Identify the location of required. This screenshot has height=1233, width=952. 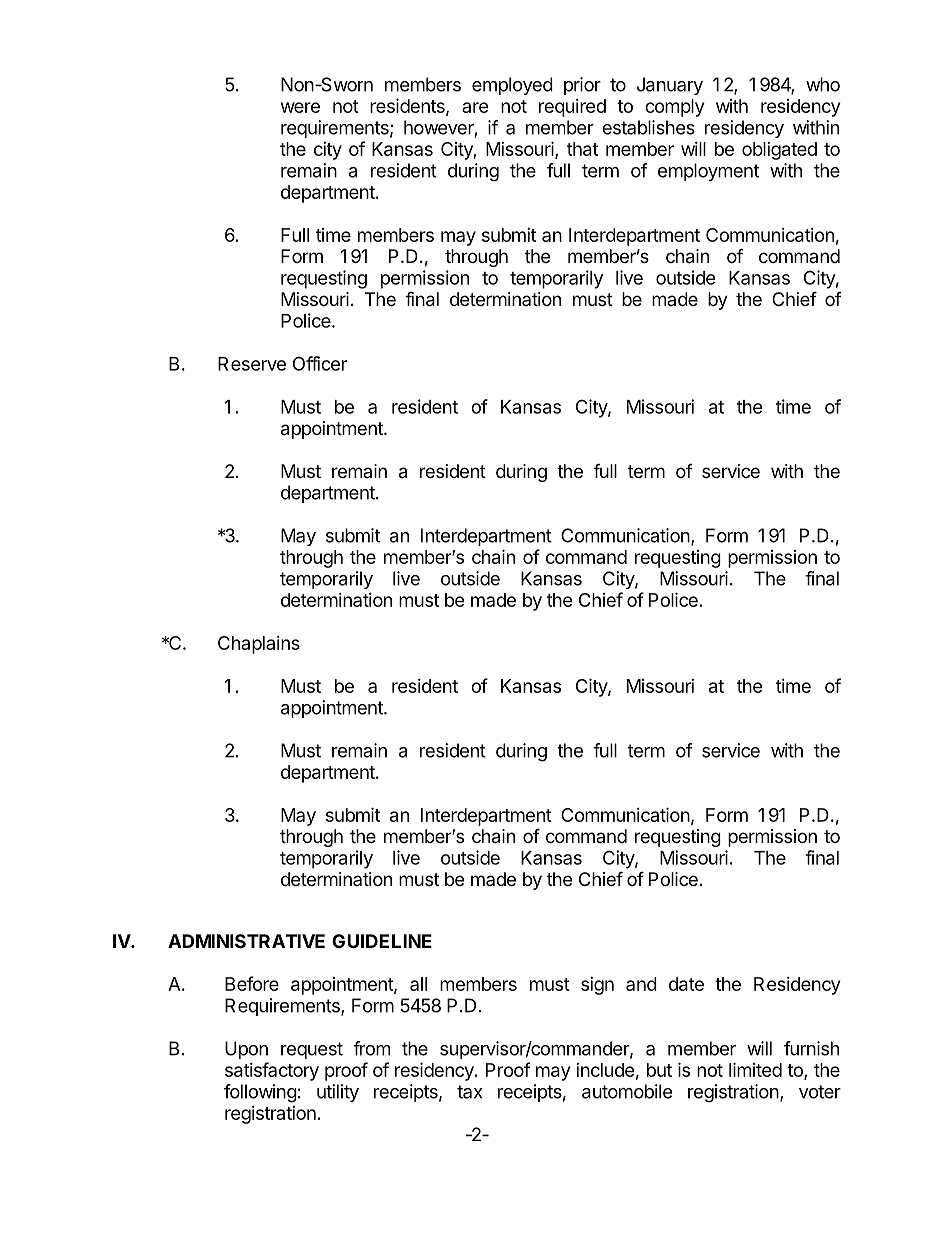
(572, 108).
